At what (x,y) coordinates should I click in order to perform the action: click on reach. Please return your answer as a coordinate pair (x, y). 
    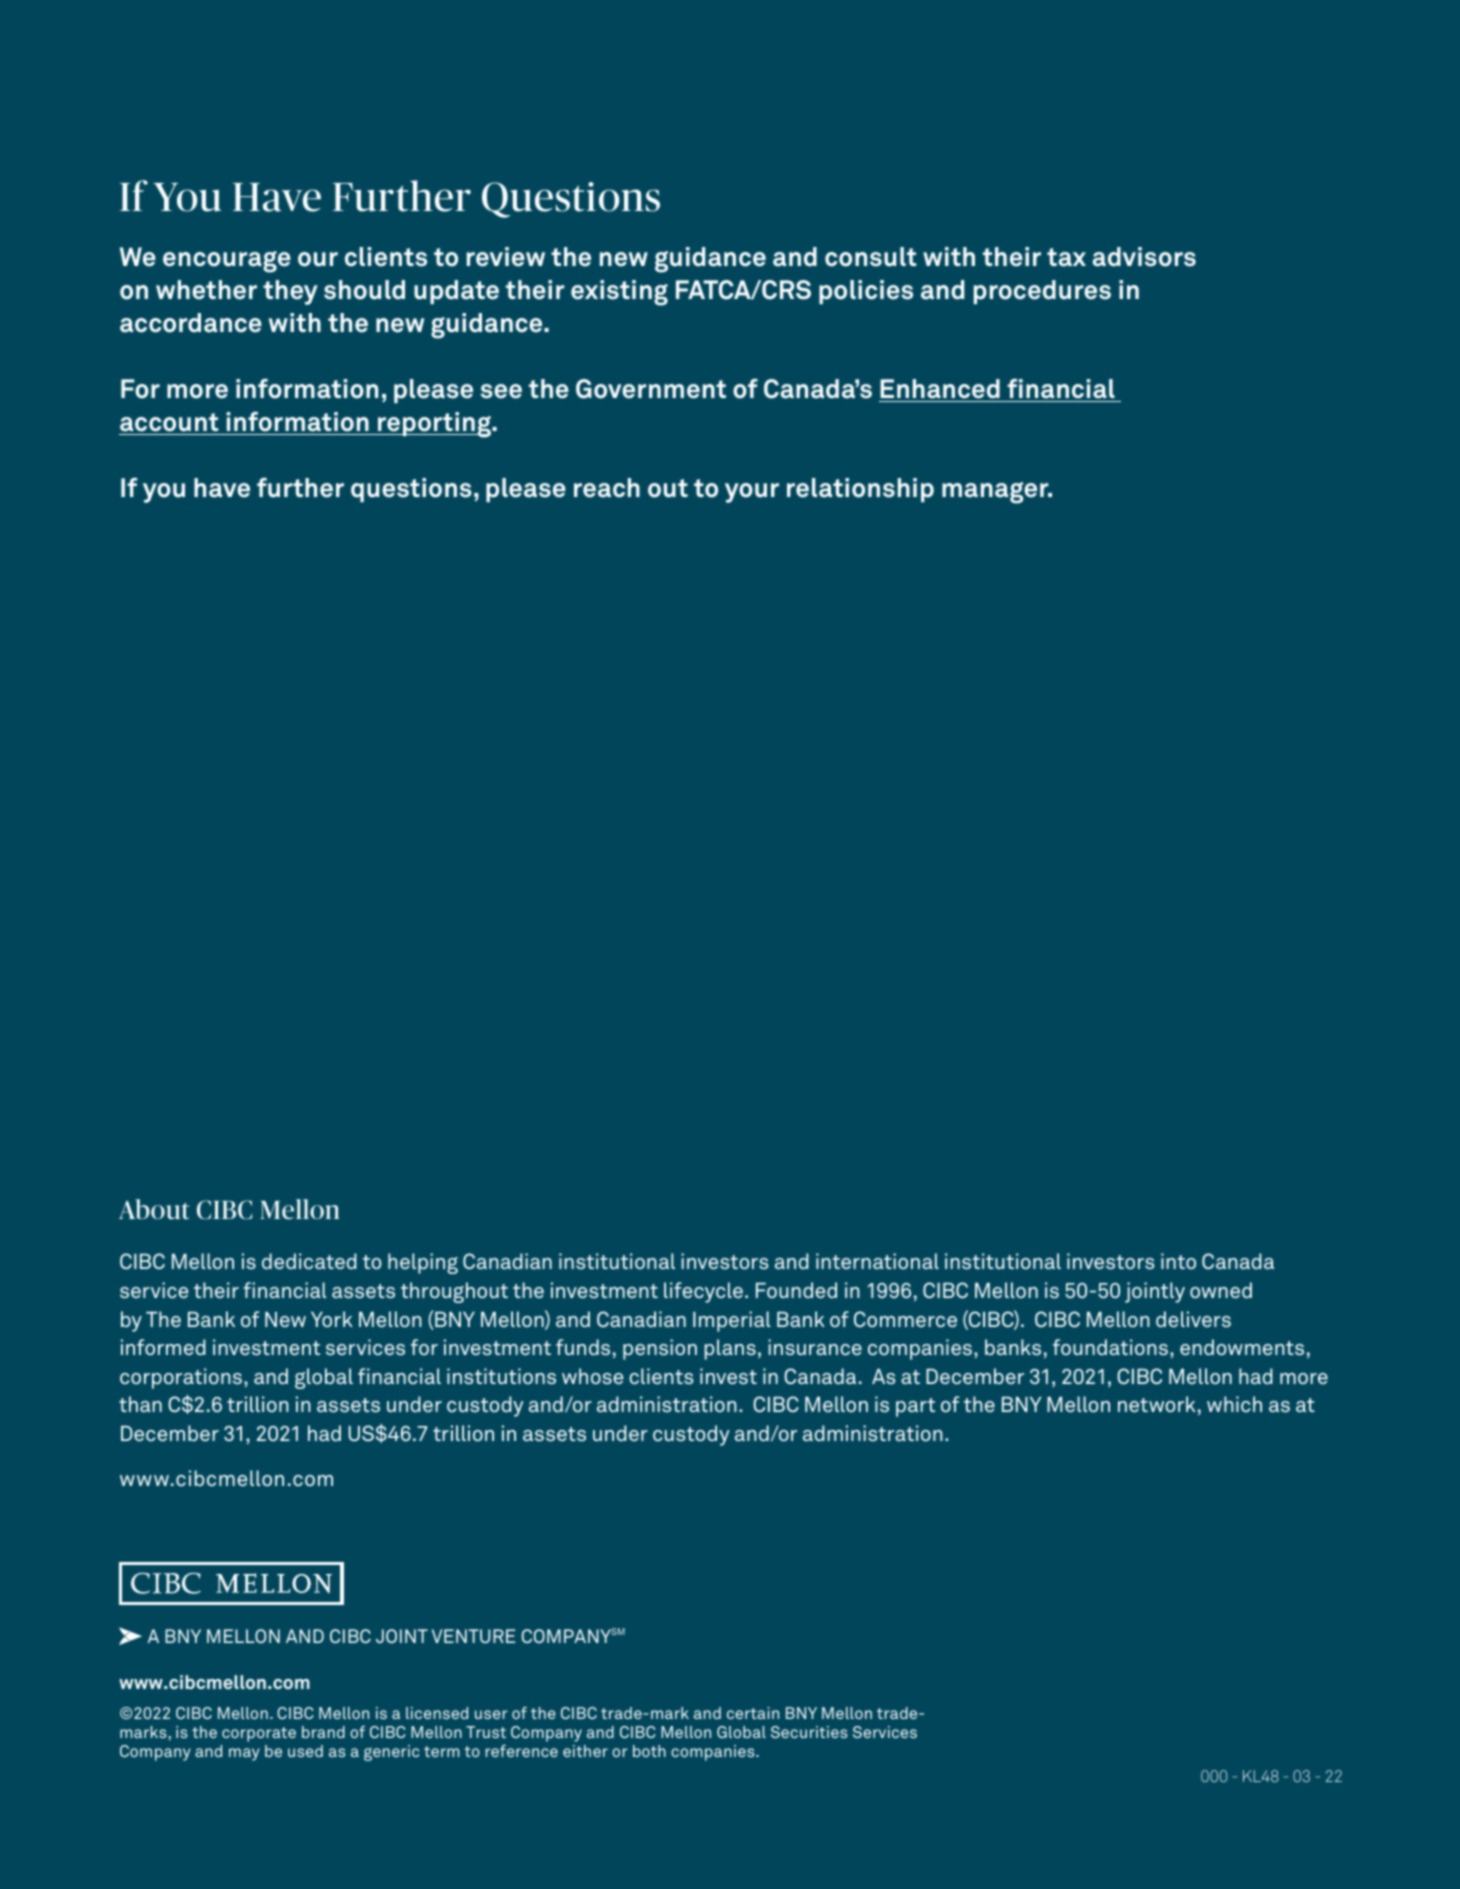
    Looking at the image, I should click on (607, 488).
